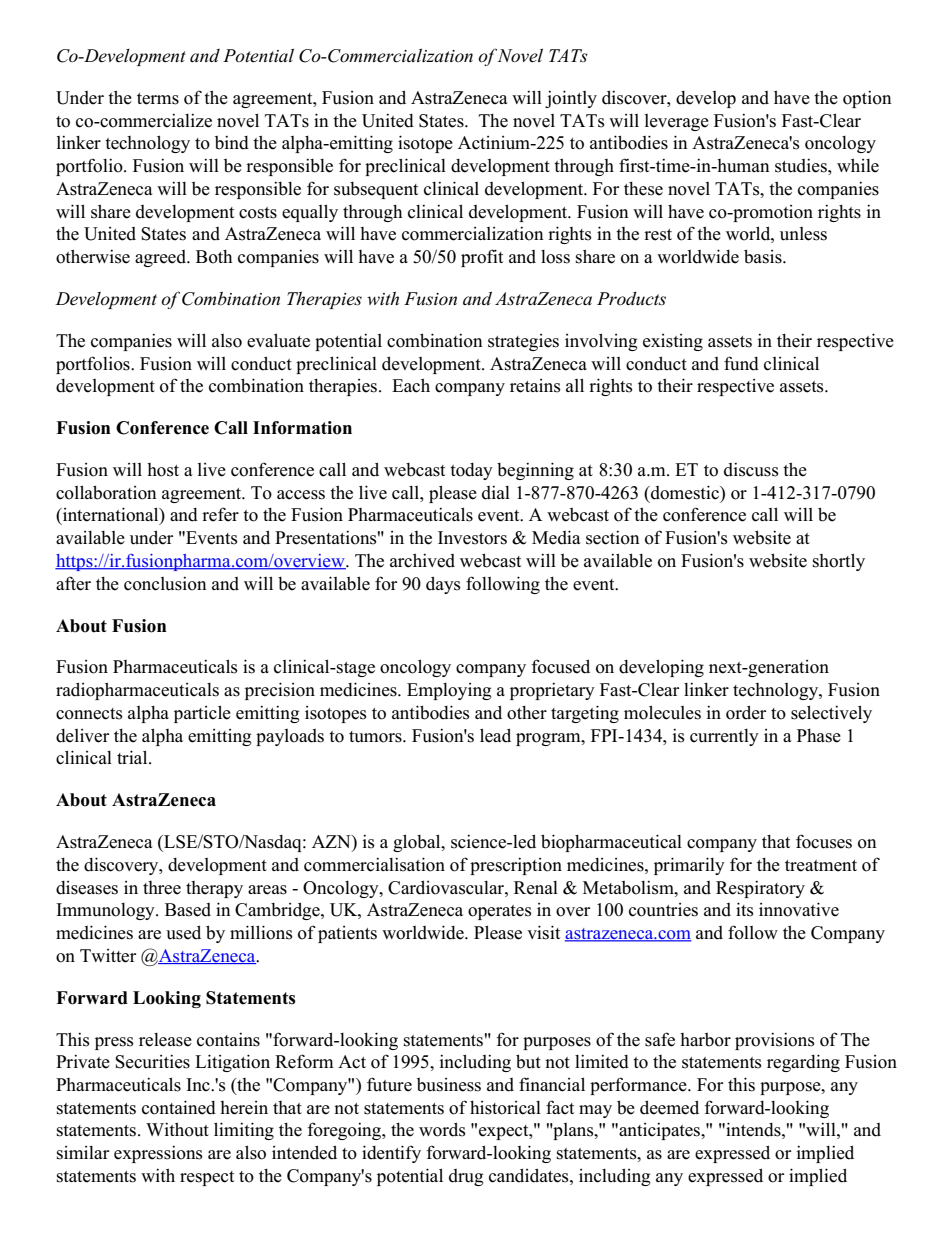 Image resolution: width=952 pixels, height=1233 pixels. What do you see at coordinates (571, 99) in the screenshot?
I see `jointly` at bounding box center [571, 99].
